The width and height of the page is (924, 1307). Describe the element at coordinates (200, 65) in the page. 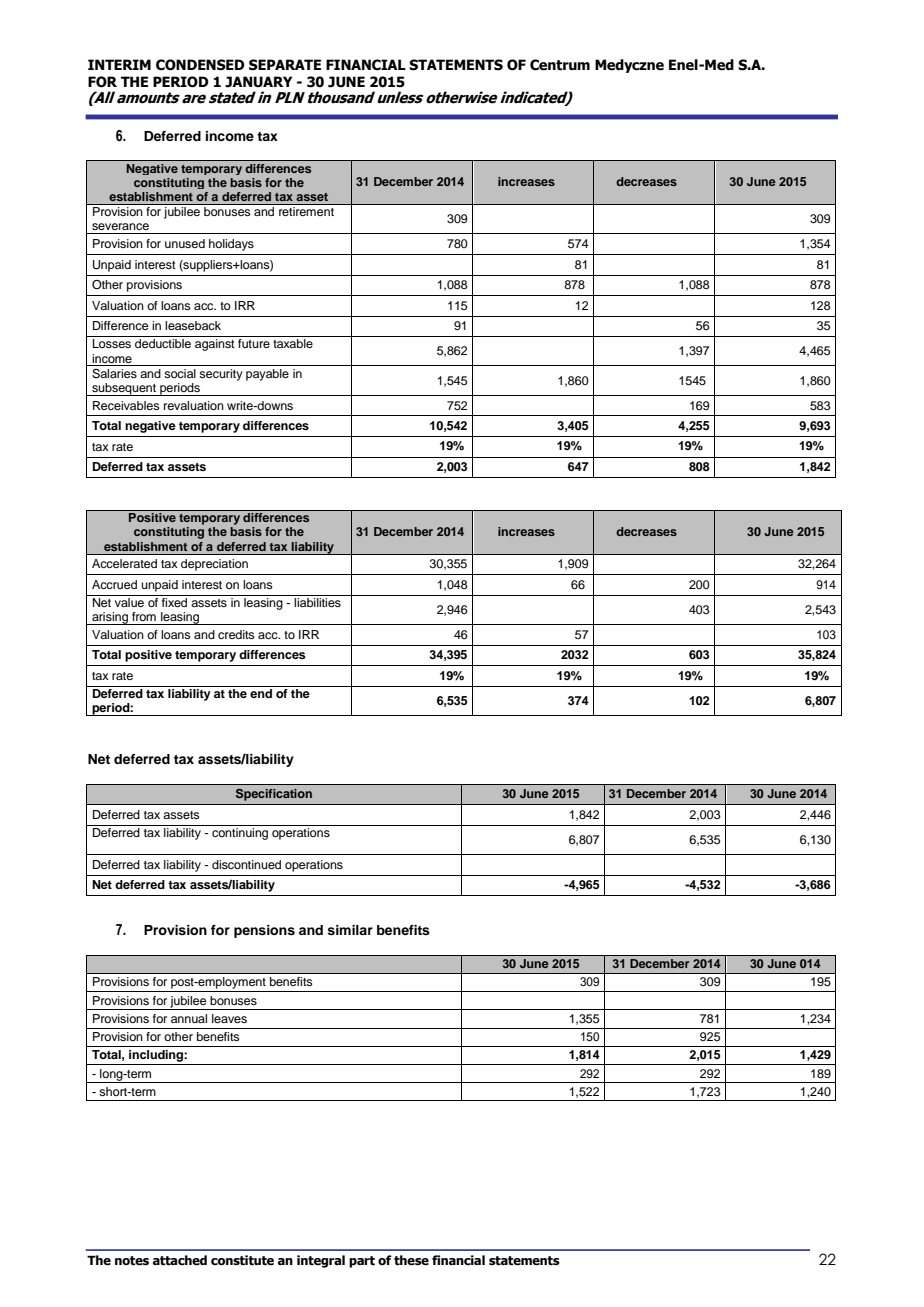

I see `CONDENSED` at that location.
